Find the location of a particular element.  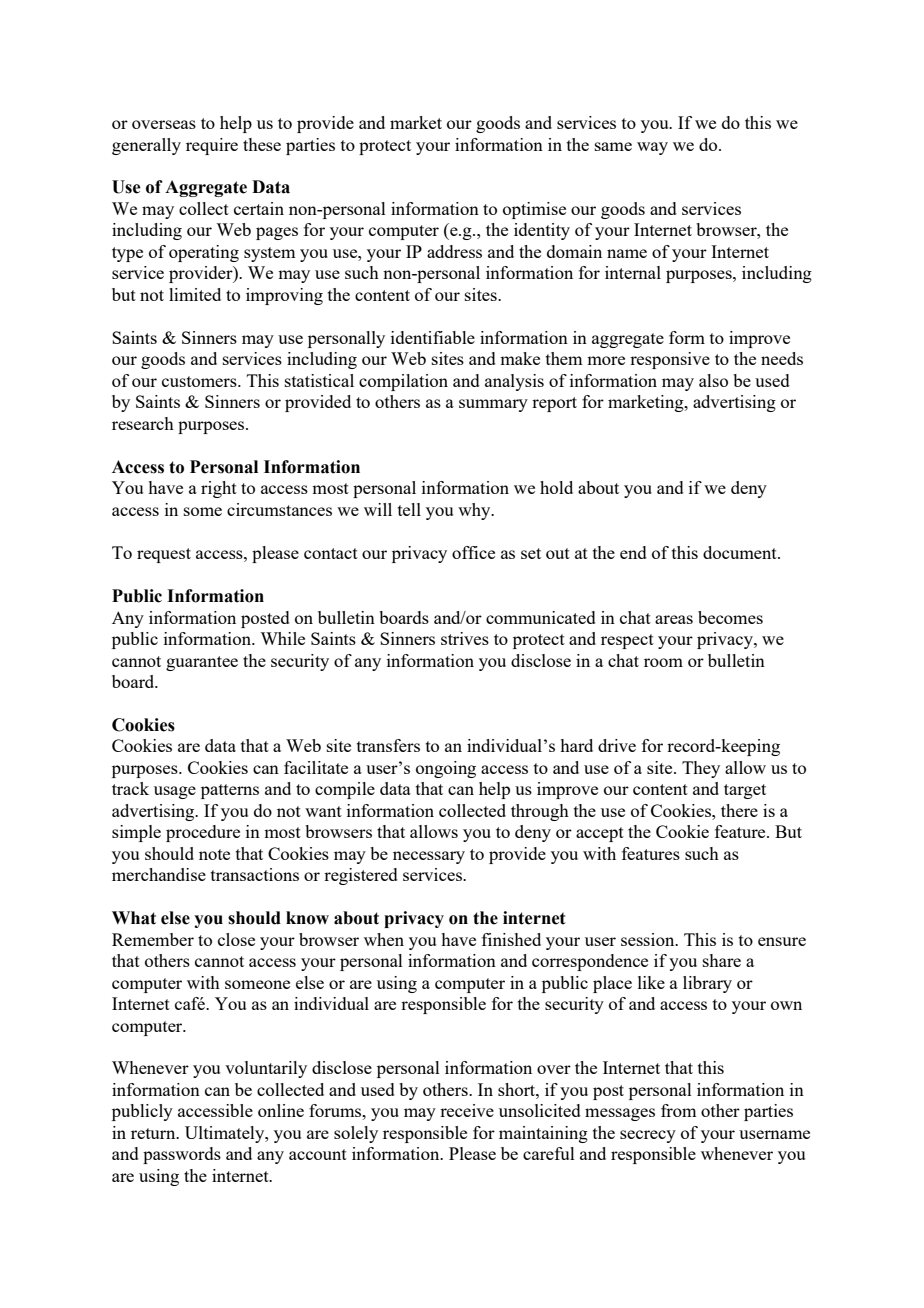

way is located at coordinates (652, 148).
